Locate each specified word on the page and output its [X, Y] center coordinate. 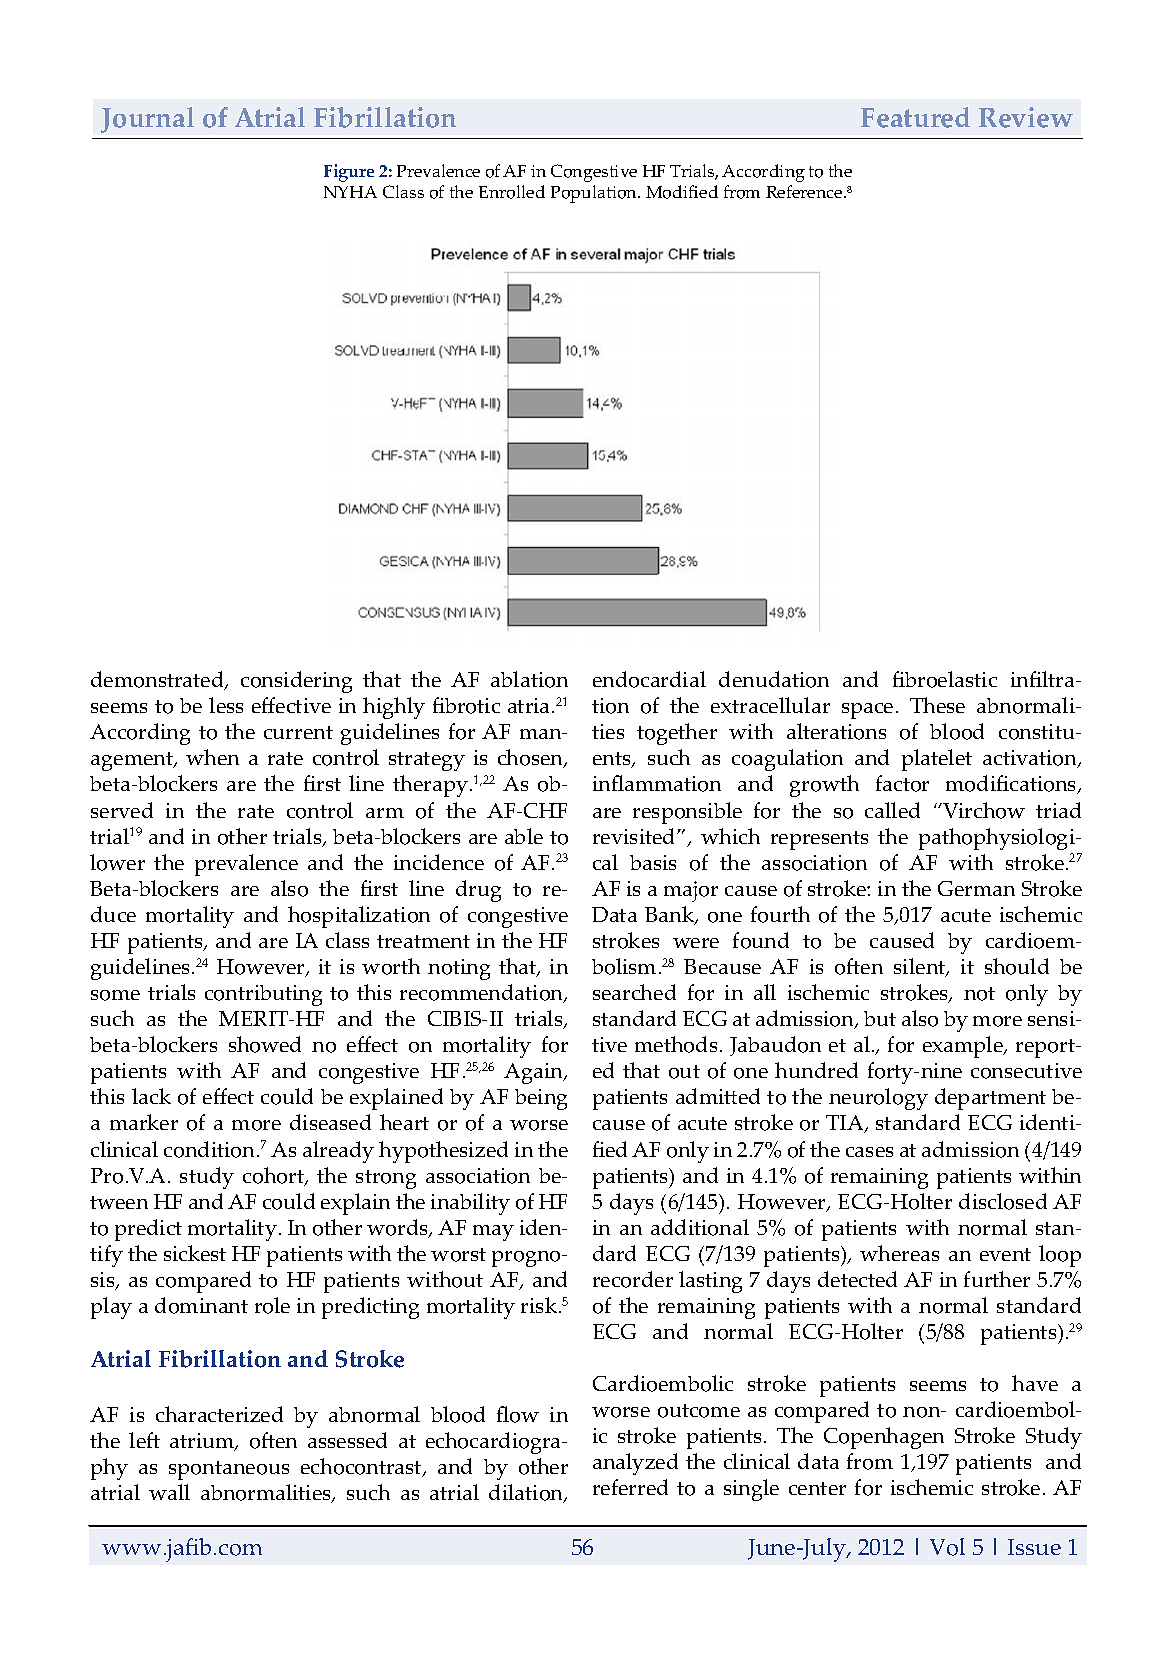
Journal [147, 120]
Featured [915, 117]
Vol [947, 1547]
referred [630, 1487]
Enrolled [512, 192]
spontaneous [229, 1470]
